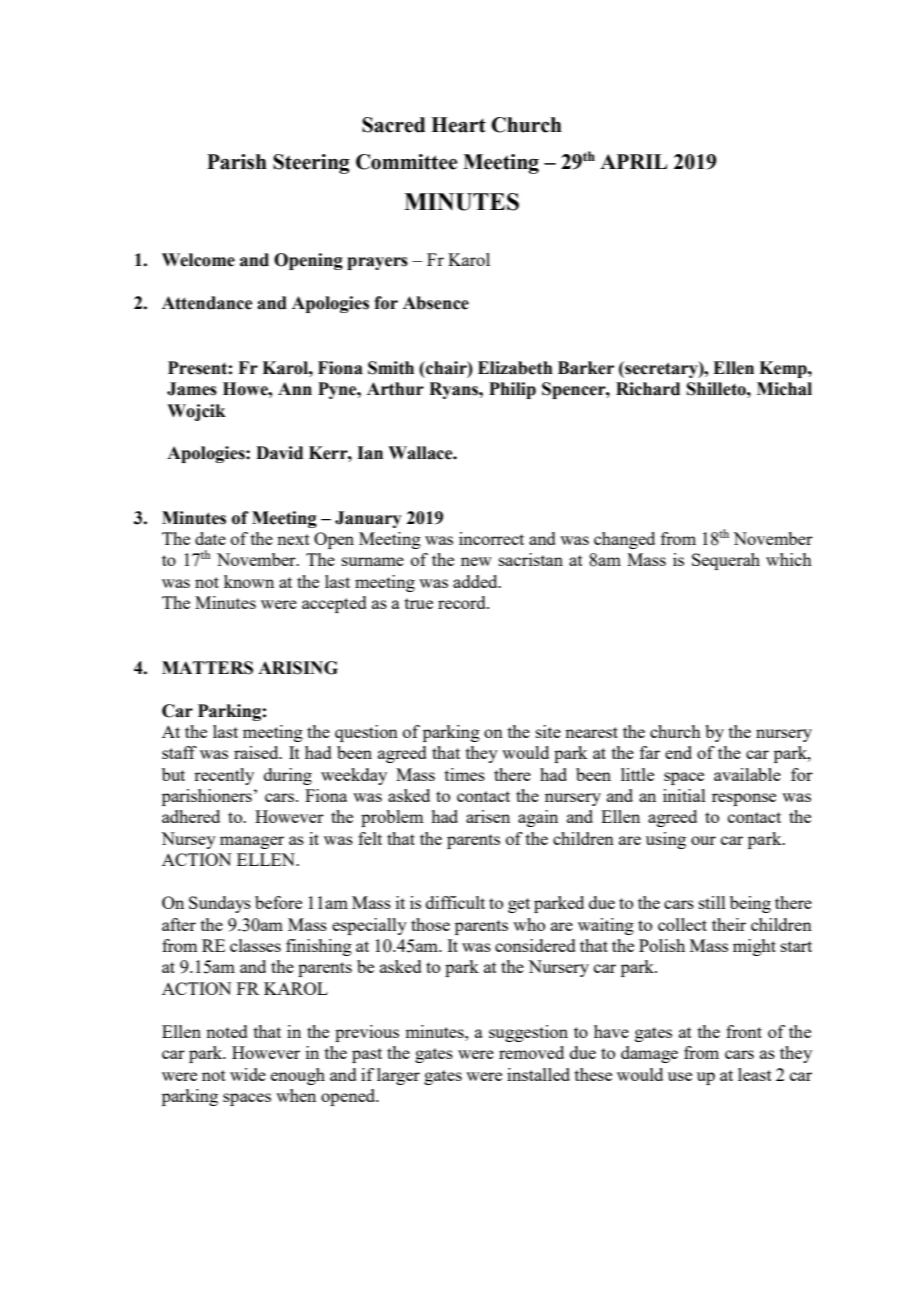 The image size is (924, 1308). What do you see at coordinates (248, 1074) in the screenshot?
I see `wide` at bounding box center [248, 1074].
